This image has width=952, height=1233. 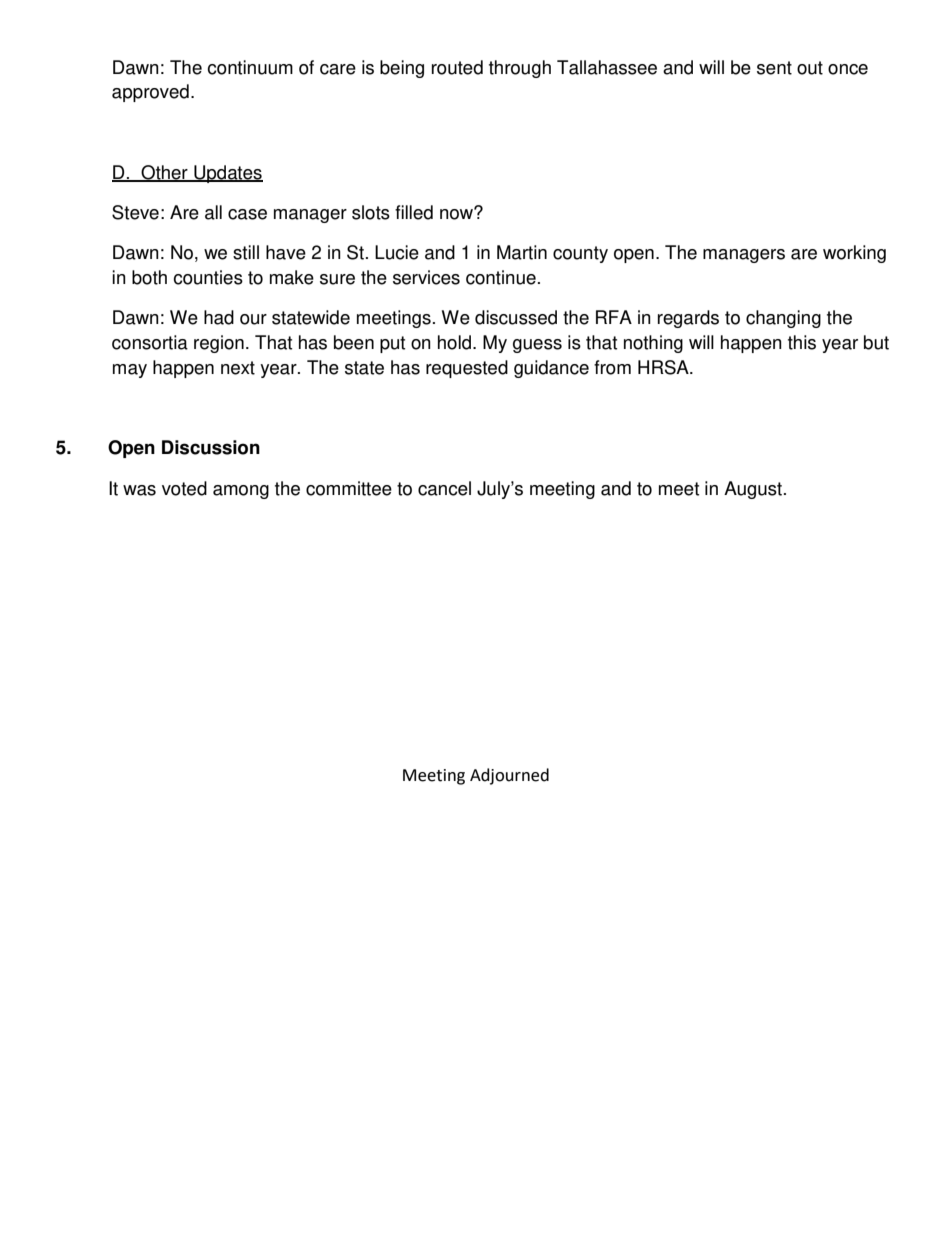 I want to click on this, so click(x=802, y=342).
